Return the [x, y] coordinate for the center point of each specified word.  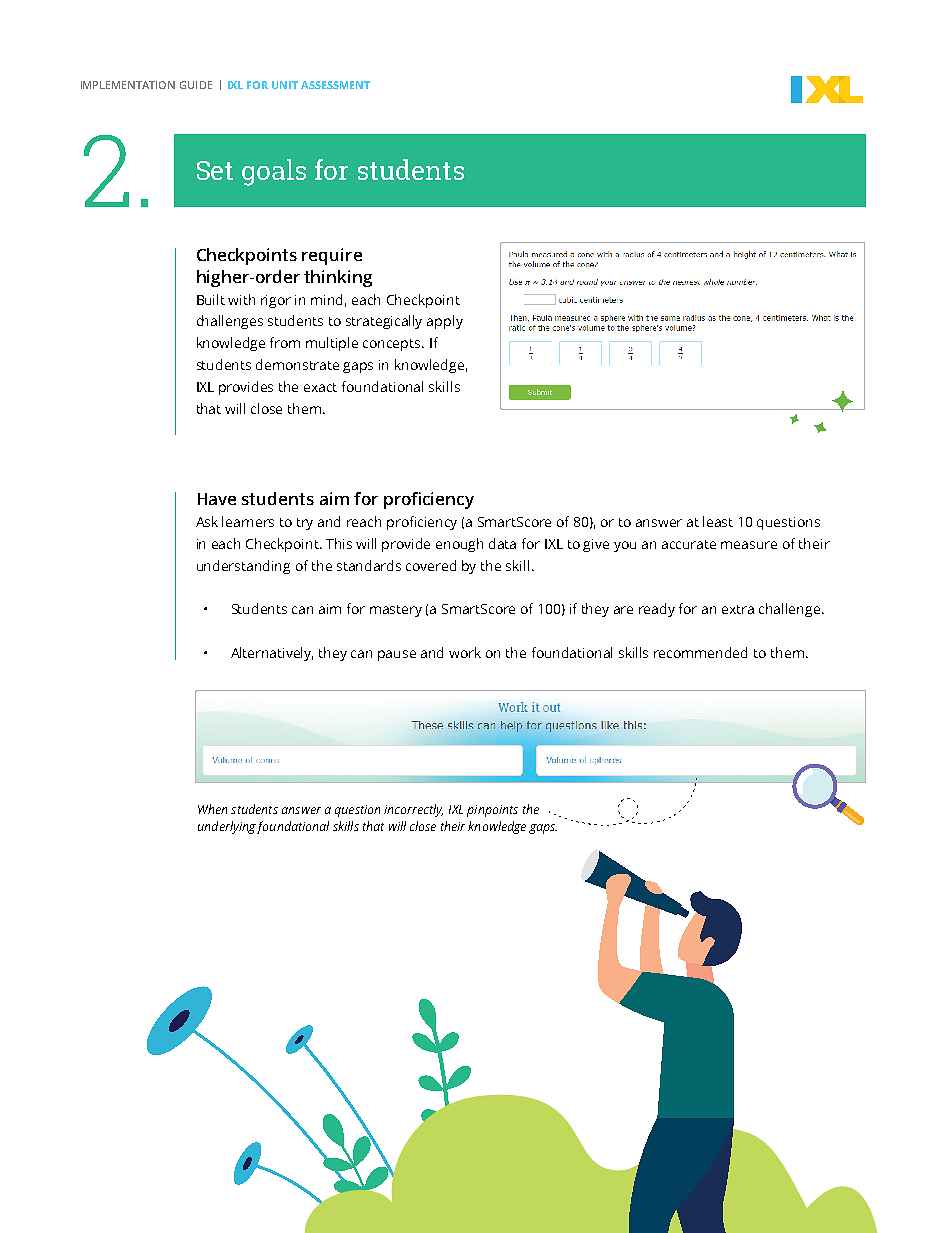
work [465, 652]
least [718, 521]
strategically [384, 322]
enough [459, 545]
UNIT [285, 85]
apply [445, 322]
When [212, 809]
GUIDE [196, 85]
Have [217, 499]
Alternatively [272, 654]
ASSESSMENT [335, 85]
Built [211, 299]
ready [657, 610]
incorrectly [413, 810]
